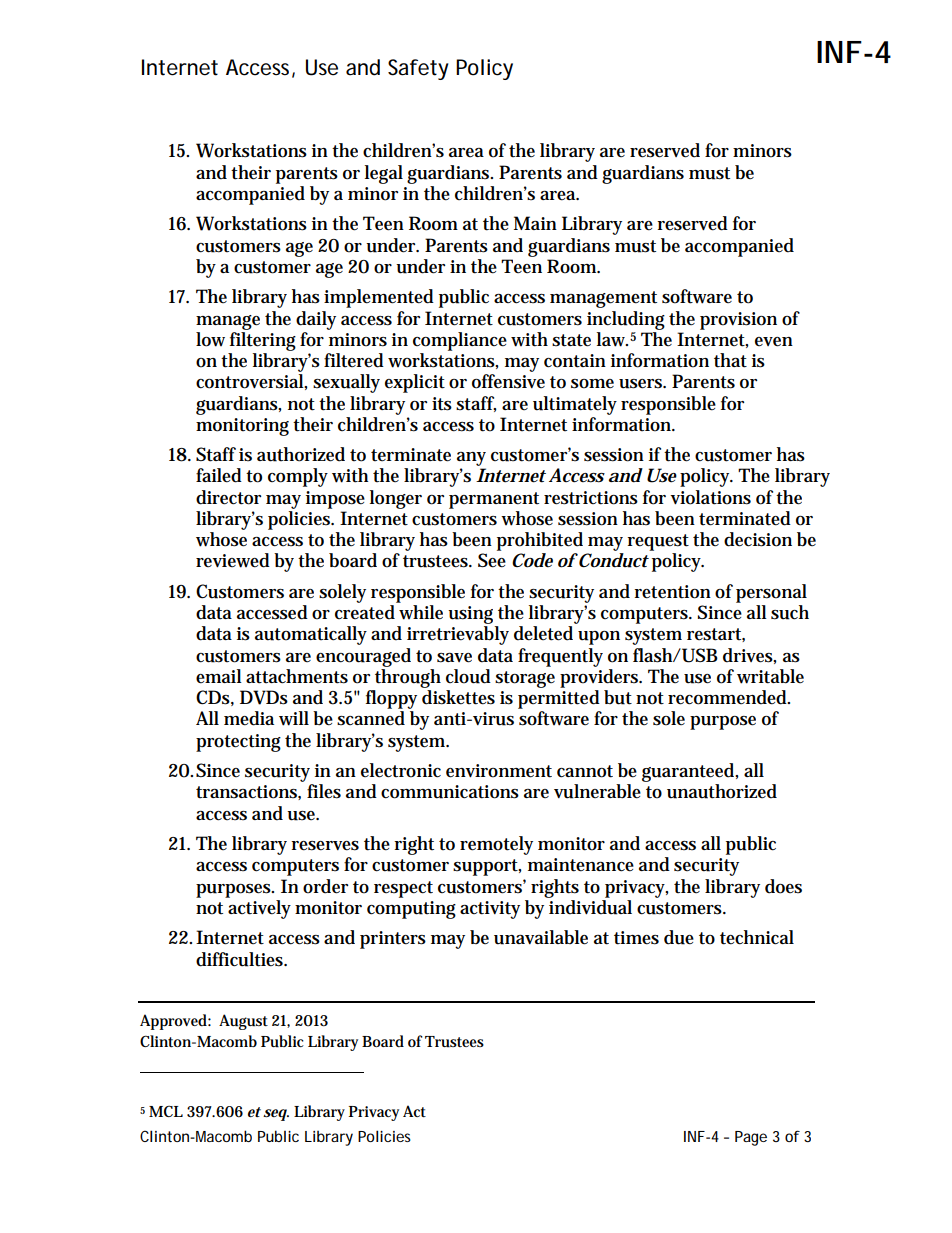  I want to click on legal, so click(384, 174).
